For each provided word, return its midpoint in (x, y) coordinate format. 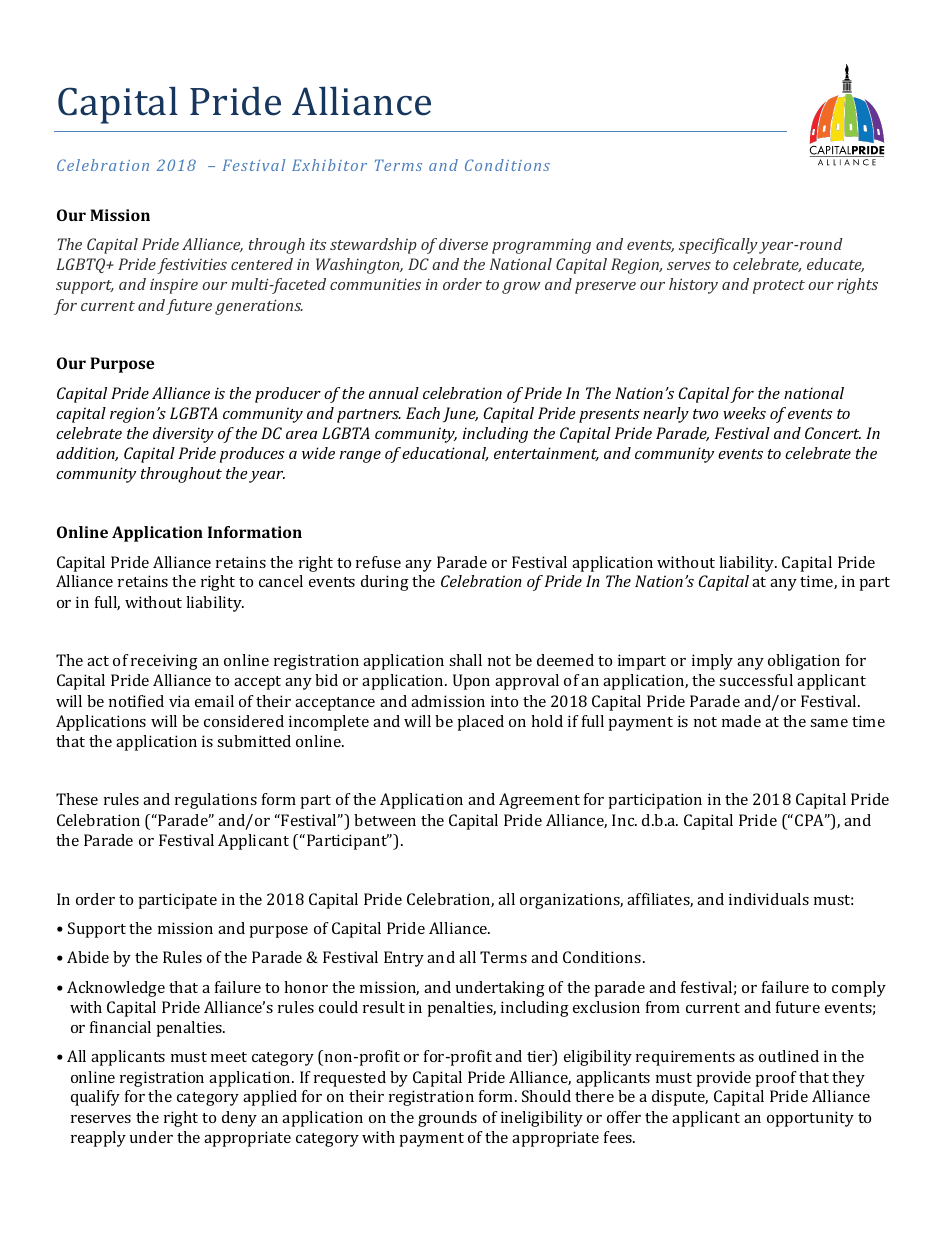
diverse (463, 244)
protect (779, 287)
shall (465, 660)
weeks (744, 413)
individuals (769, 899)
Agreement (539, 801)
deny (239, 1119)
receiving (164, 662)
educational (445, 454)
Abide (88, 957)
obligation (804, 662)
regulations (216, 801)
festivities (192, 266)
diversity (183, 435)
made (741, 721)
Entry (404, 959)
